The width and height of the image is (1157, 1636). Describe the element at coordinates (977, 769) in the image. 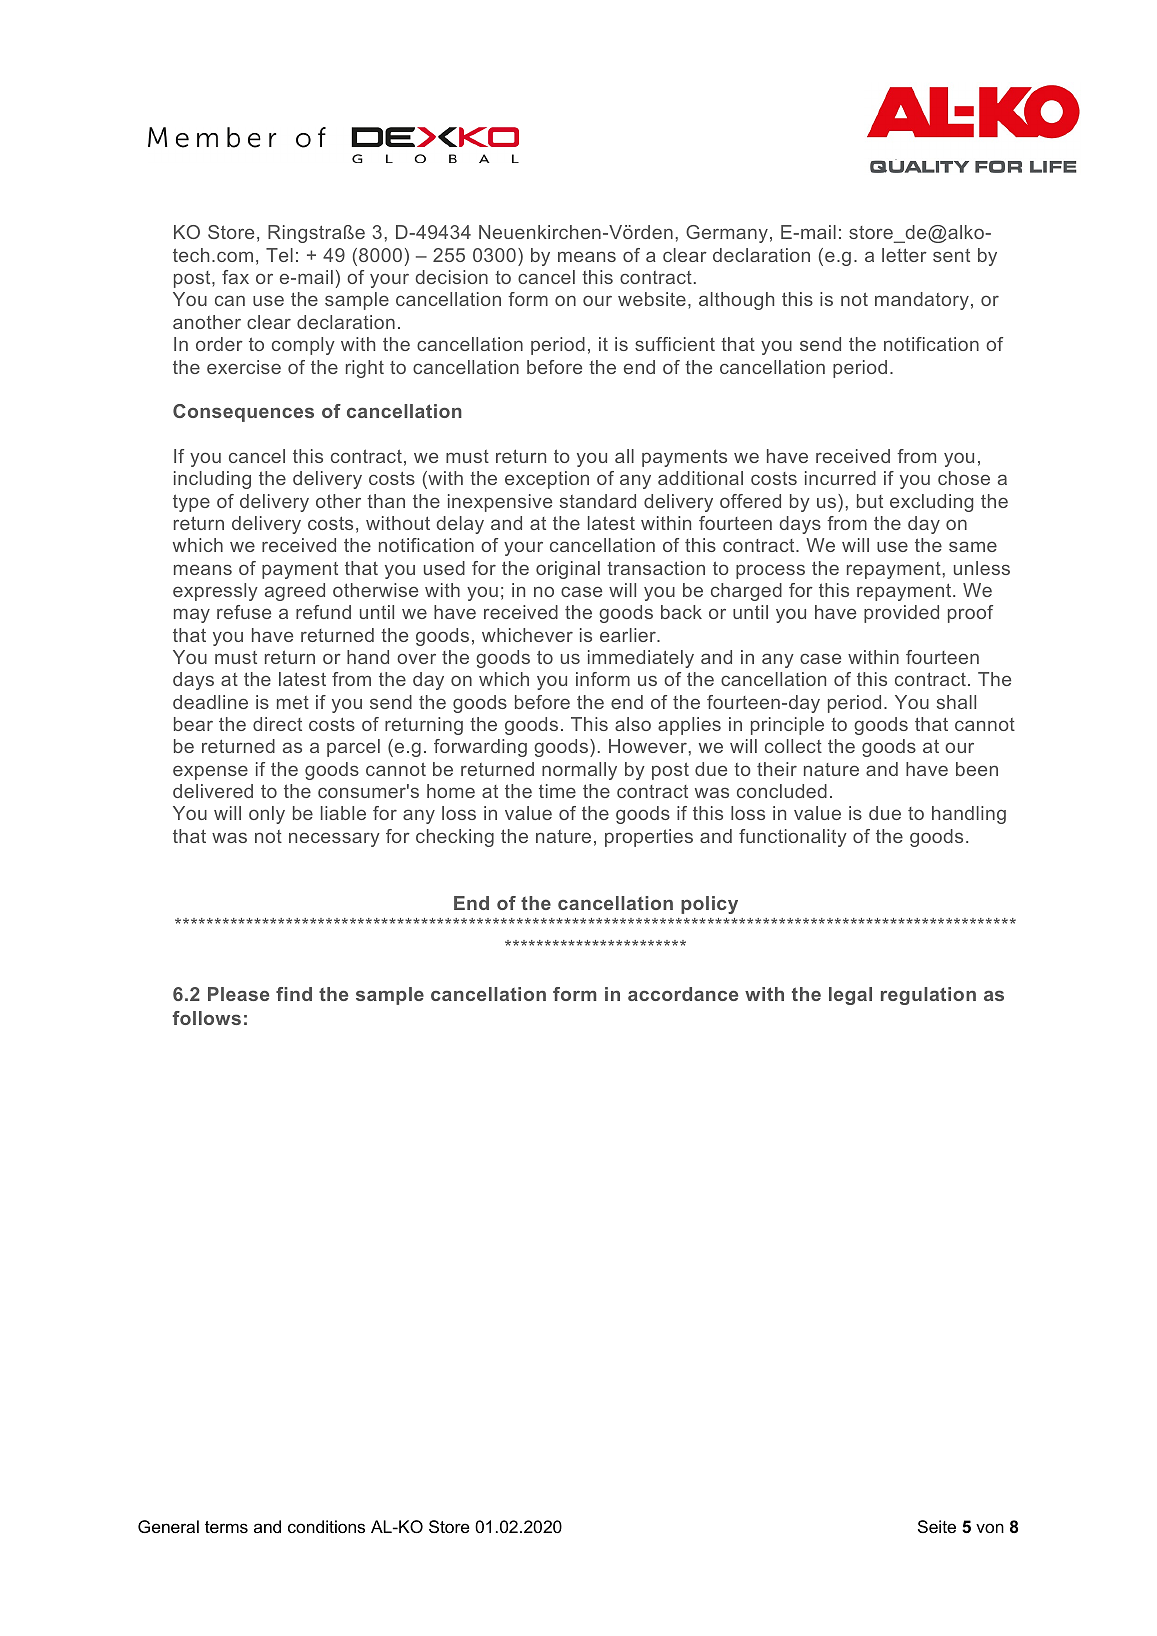

I see `been` at that location.
